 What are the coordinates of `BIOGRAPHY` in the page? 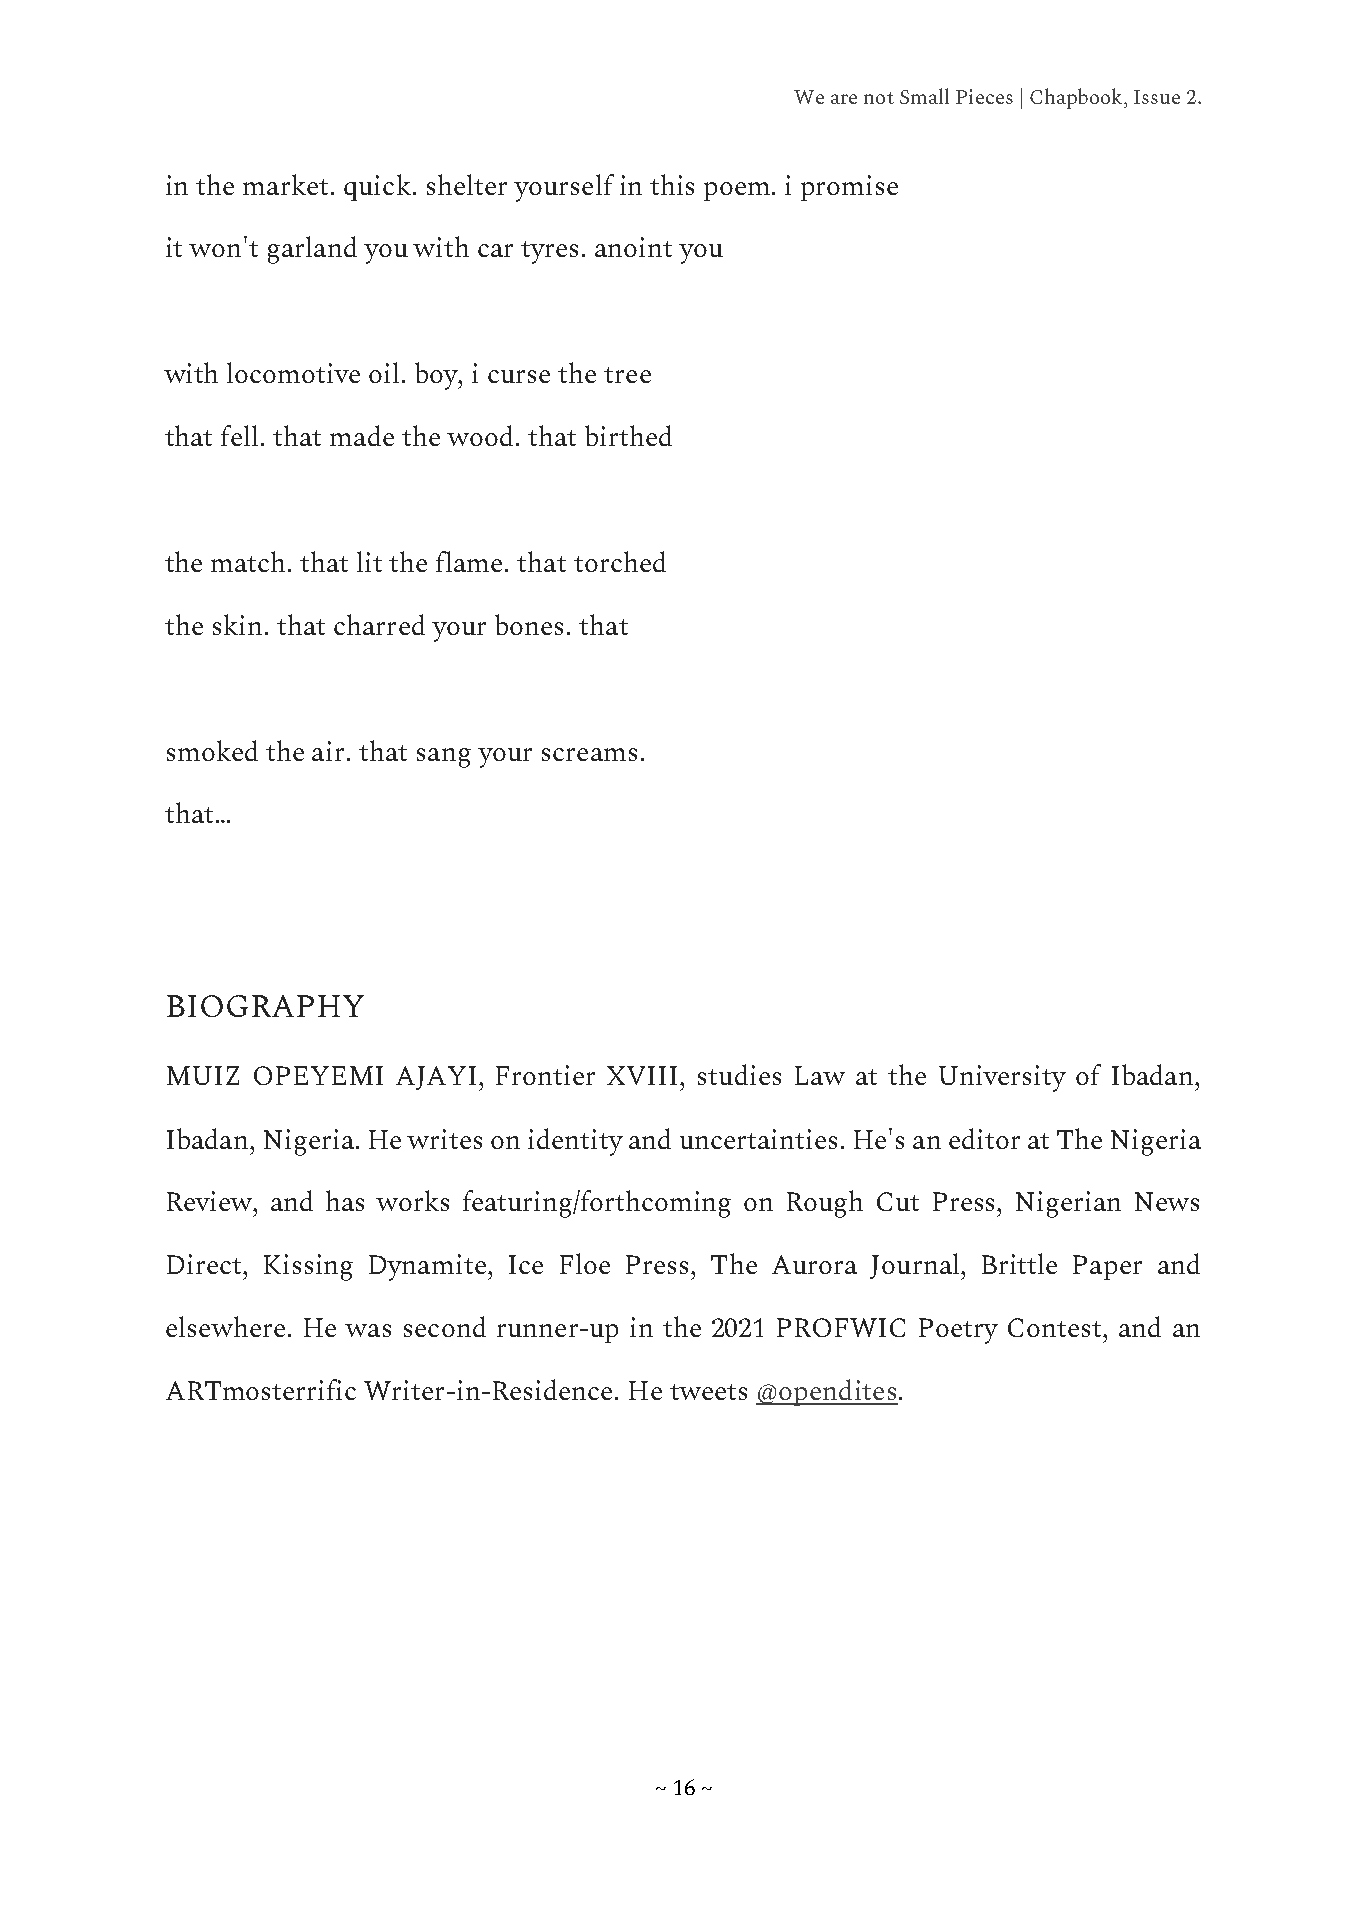 It's located at (265, 1006).
